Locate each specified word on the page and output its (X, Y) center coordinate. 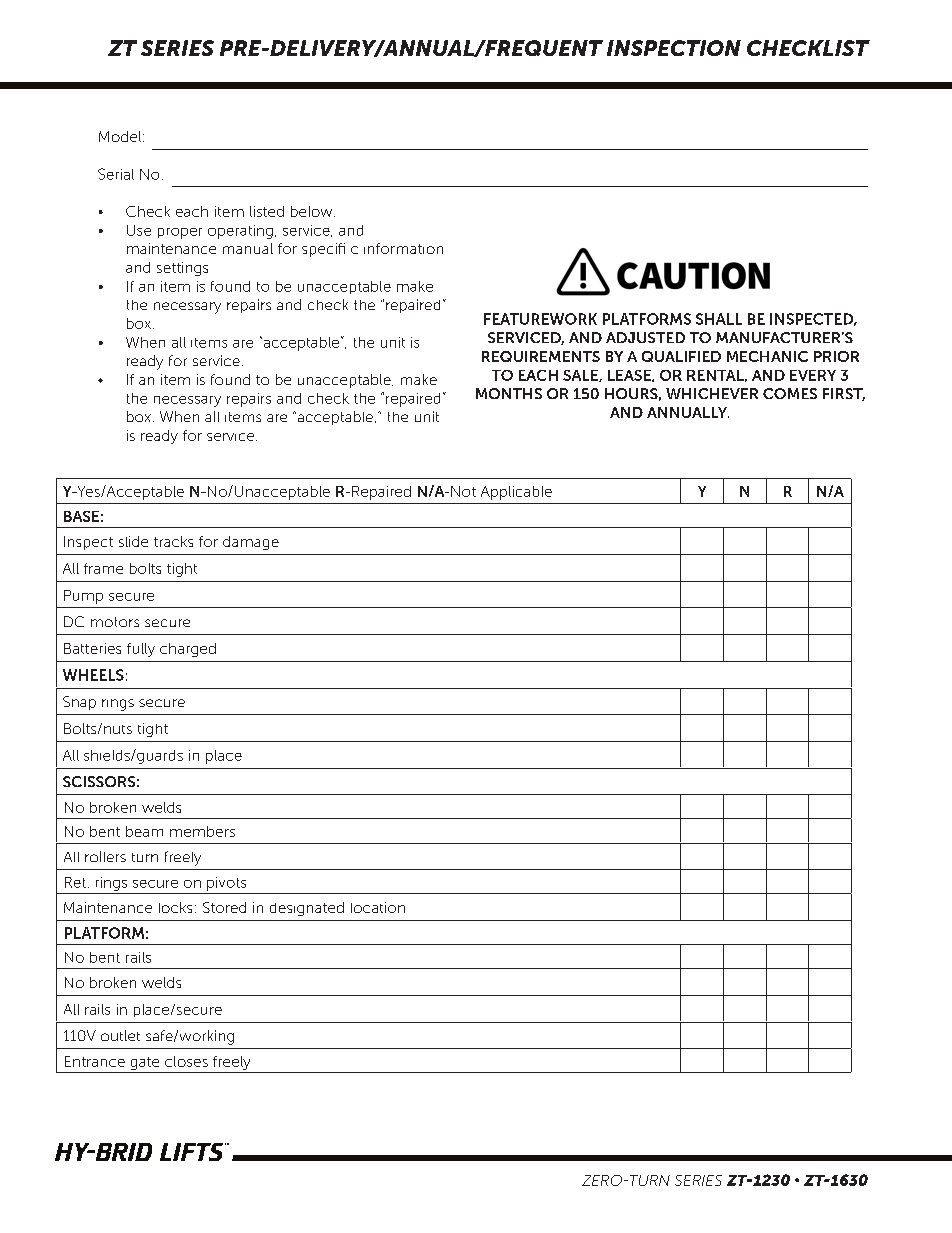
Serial (116, 174)
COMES (790, 393)
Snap (79, 703)
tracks (173, 541)
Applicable (516, 493)
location (378, 907)
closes (186, 1061)
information (403, 248)
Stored (224, 907)
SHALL (719, 319)
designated (307, 909)
